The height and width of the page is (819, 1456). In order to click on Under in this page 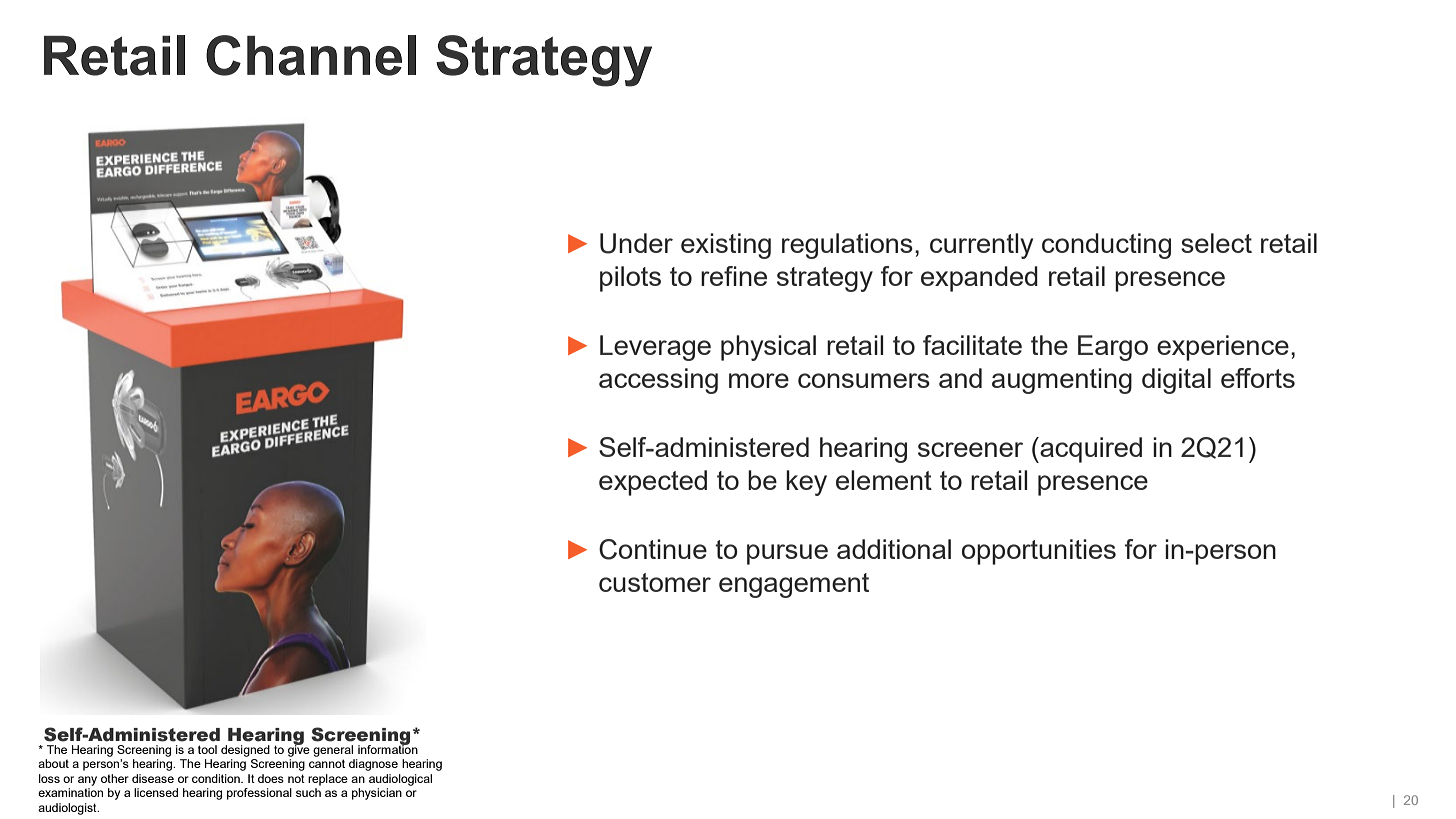, I will do `click(636, 243)`.
